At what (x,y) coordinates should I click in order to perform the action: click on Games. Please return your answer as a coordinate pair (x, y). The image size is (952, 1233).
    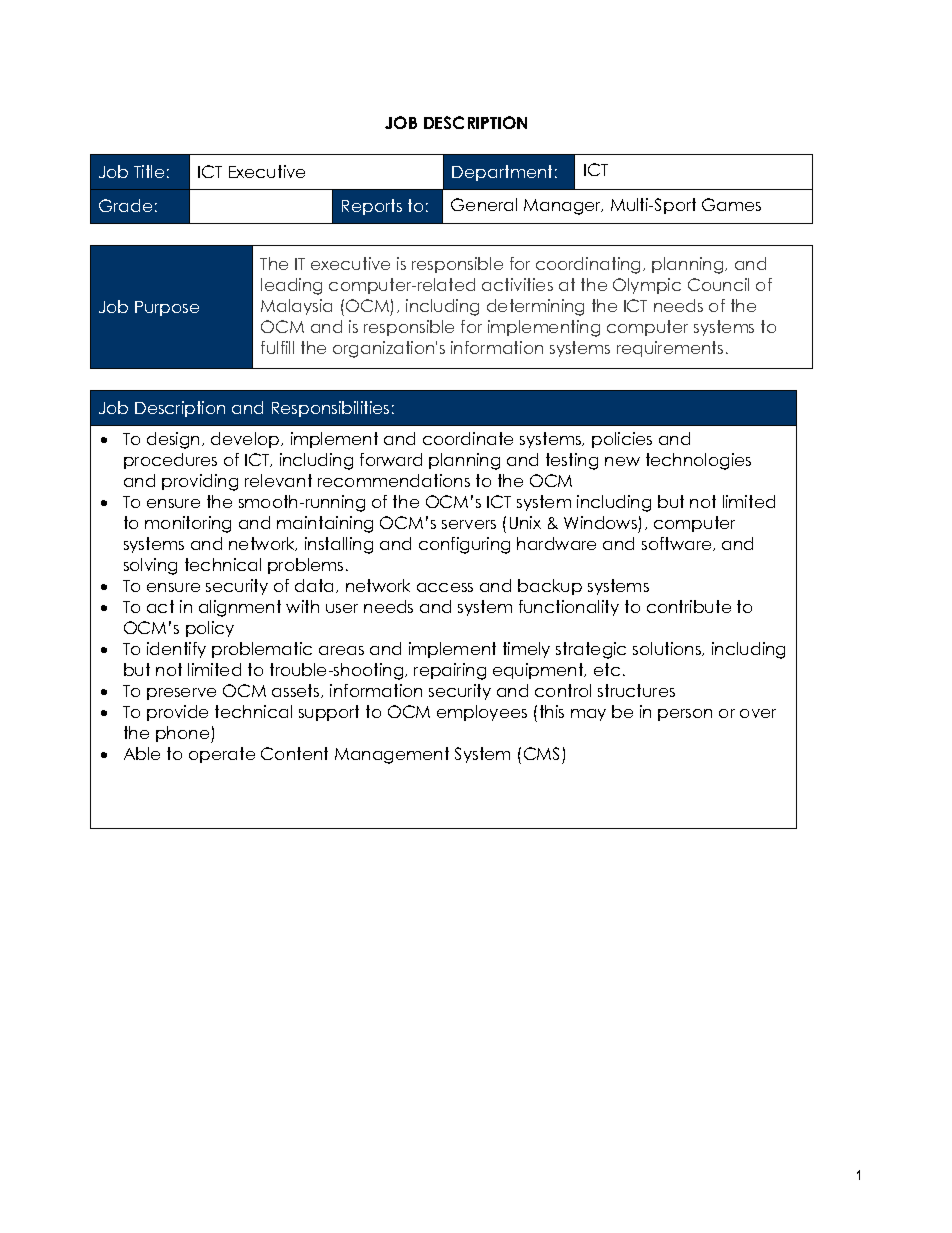
    Looking at the image, I should click on (731, 204).
